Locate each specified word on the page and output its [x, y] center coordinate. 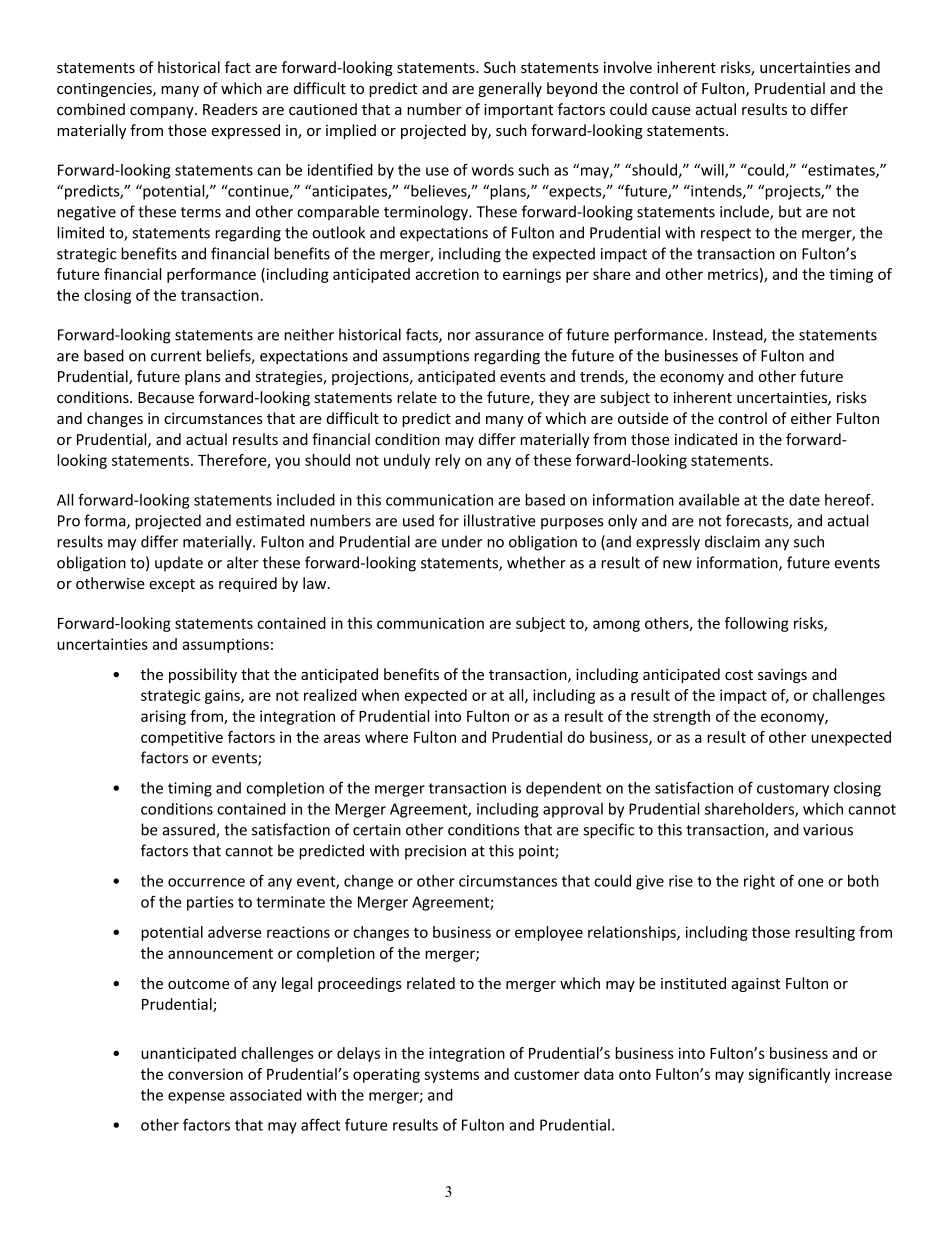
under [462, 541]
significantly [789, 1075]
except [172, 585]
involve [628, 67]
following [757, 624]
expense [196, 1098]
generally [510, 89]
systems [451, 1076]
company [163, 112]
